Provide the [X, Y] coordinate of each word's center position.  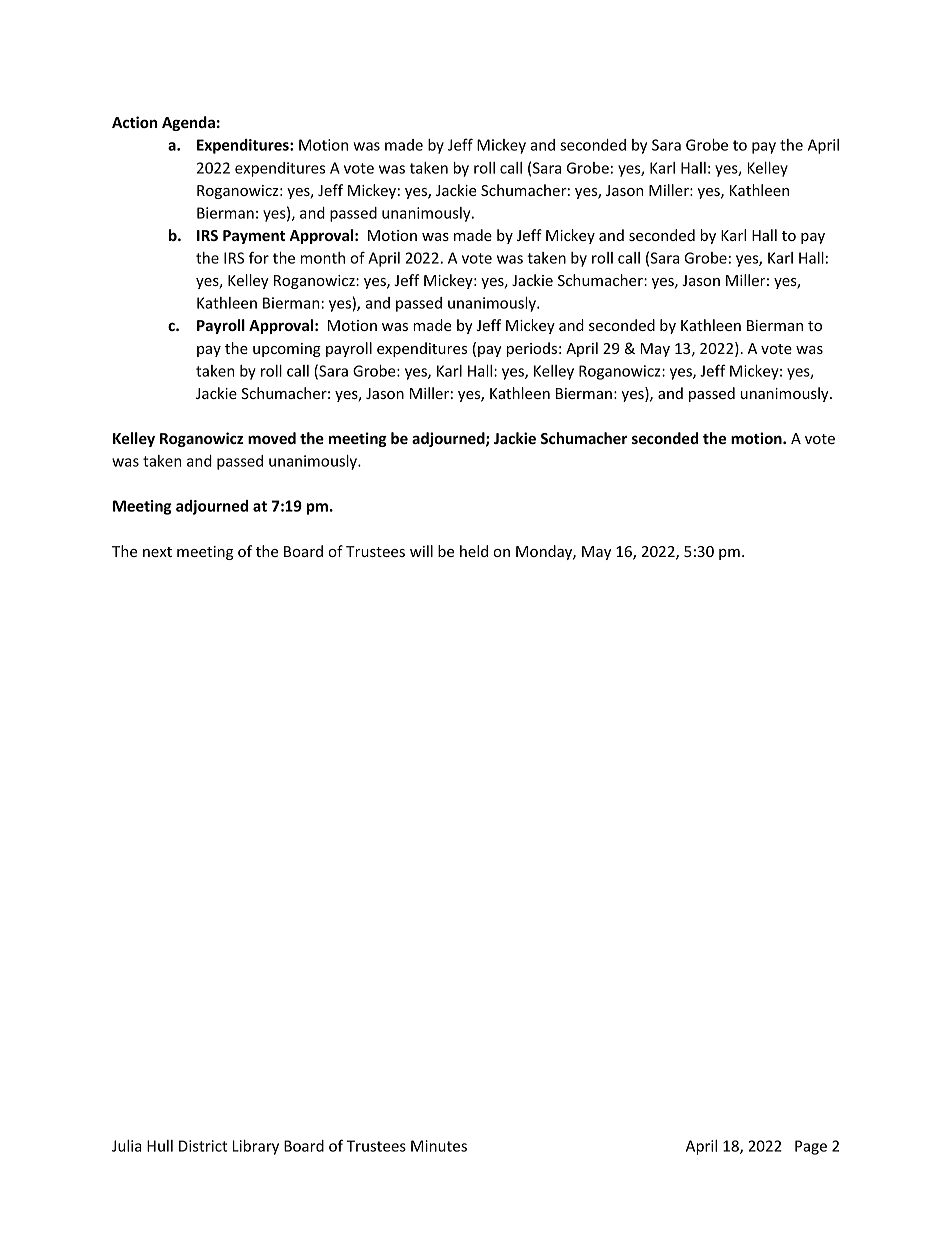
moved [272, 438]
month [323, 258]
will [421, 551]
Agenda [188, 123]
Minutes [439, 1146]
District [203, 1146]
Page [811, 1147]
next [157, 552]
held [474, 551]
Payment [254, 237]
